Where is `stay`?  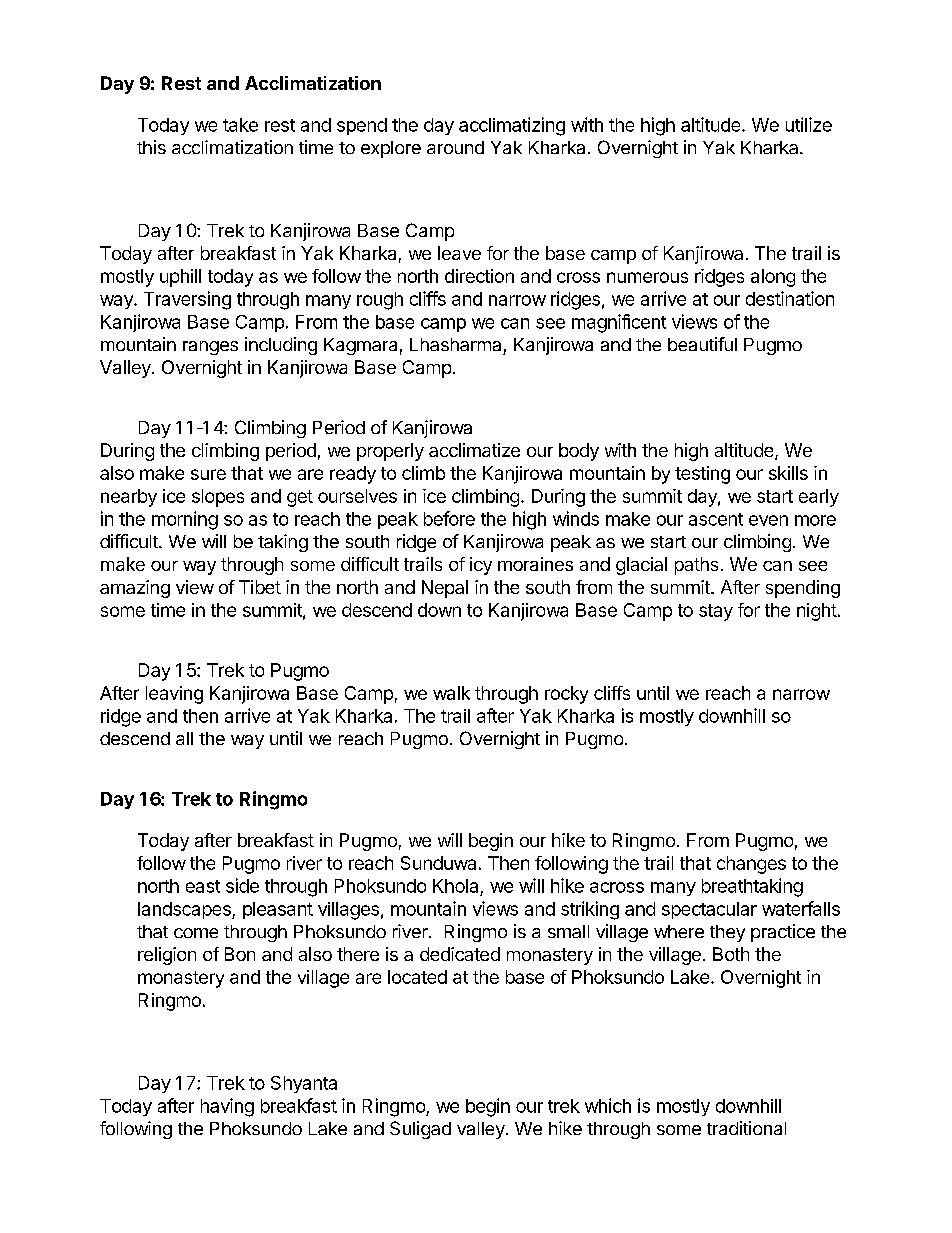
stay is located at coordinates (716, 612).
